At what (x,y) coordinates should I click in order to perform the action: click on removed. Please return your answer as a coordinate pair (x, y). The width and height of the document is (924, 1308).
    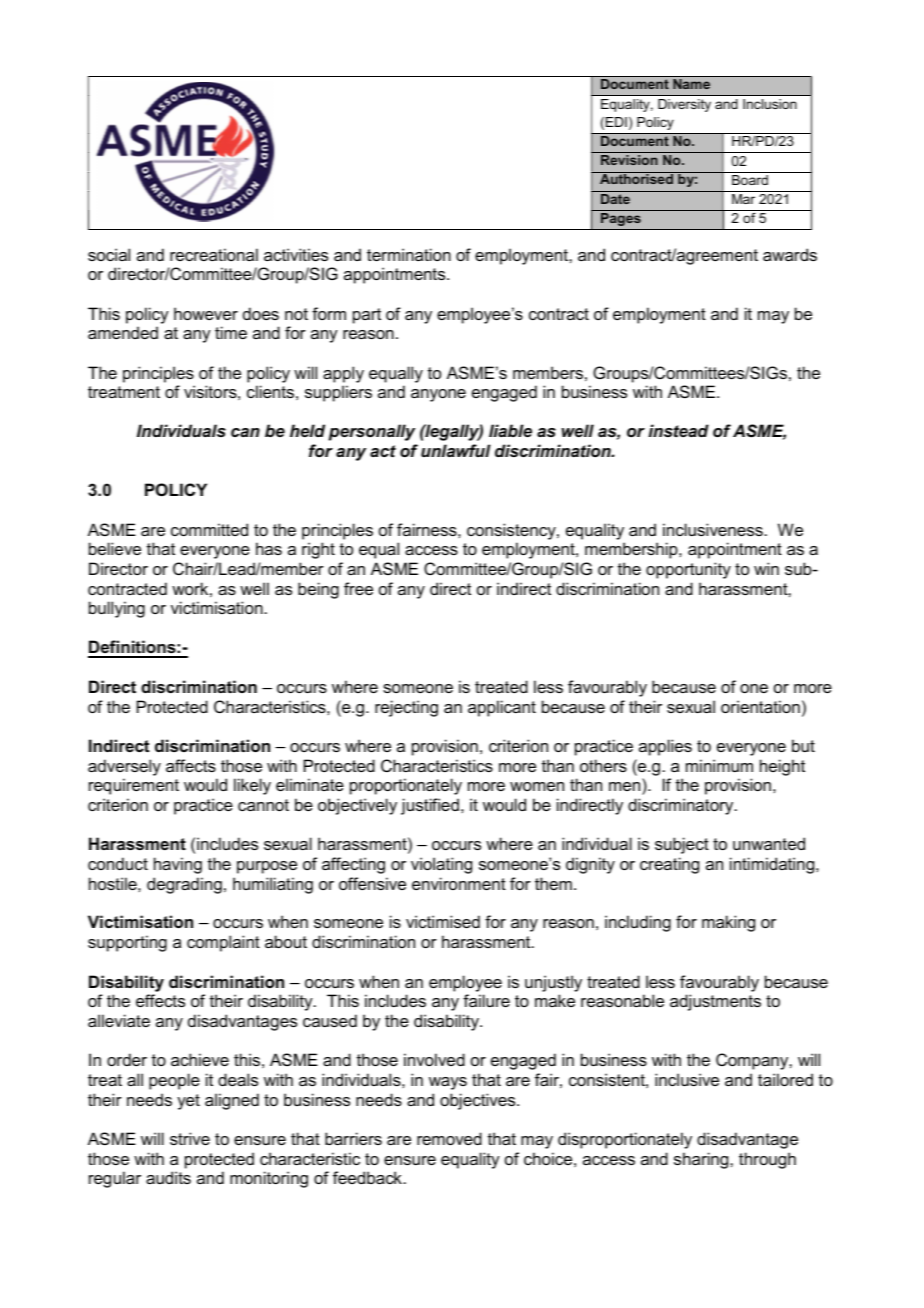
    Looking at the image, I should click on (449, 1138).
